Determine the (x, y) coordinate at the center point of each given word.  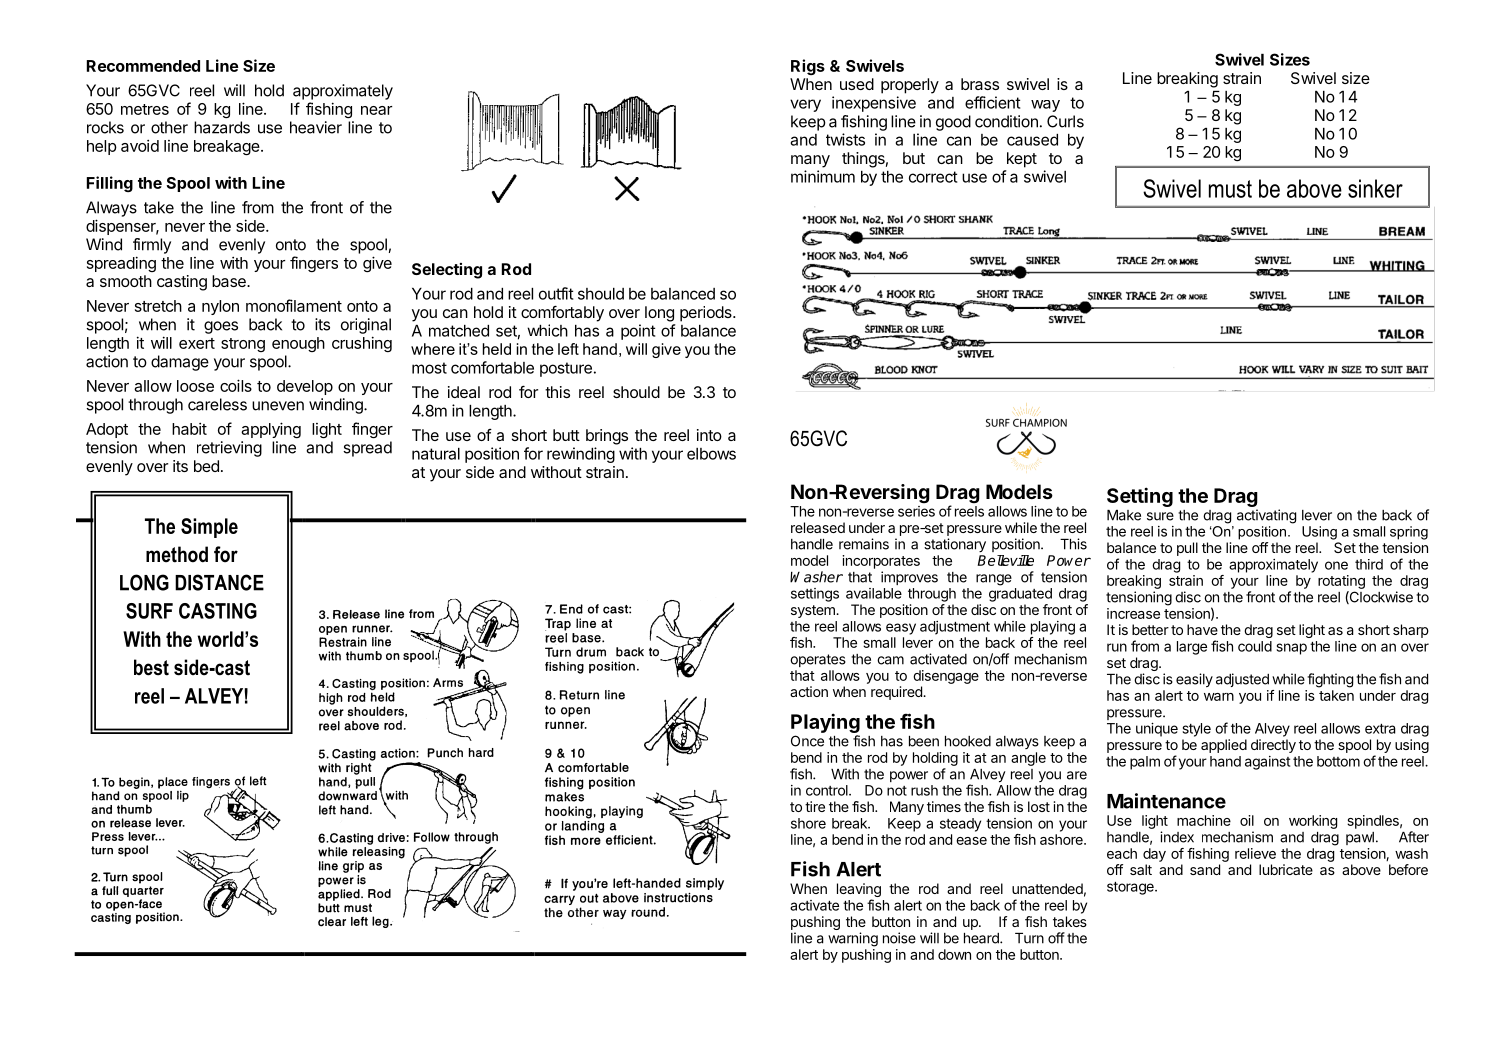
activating (1266, 516)
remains (864, 544)
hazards (222, 127)
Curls (1065, 121)
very (805, 105)
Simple (209, 528)
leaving (859, 891)
